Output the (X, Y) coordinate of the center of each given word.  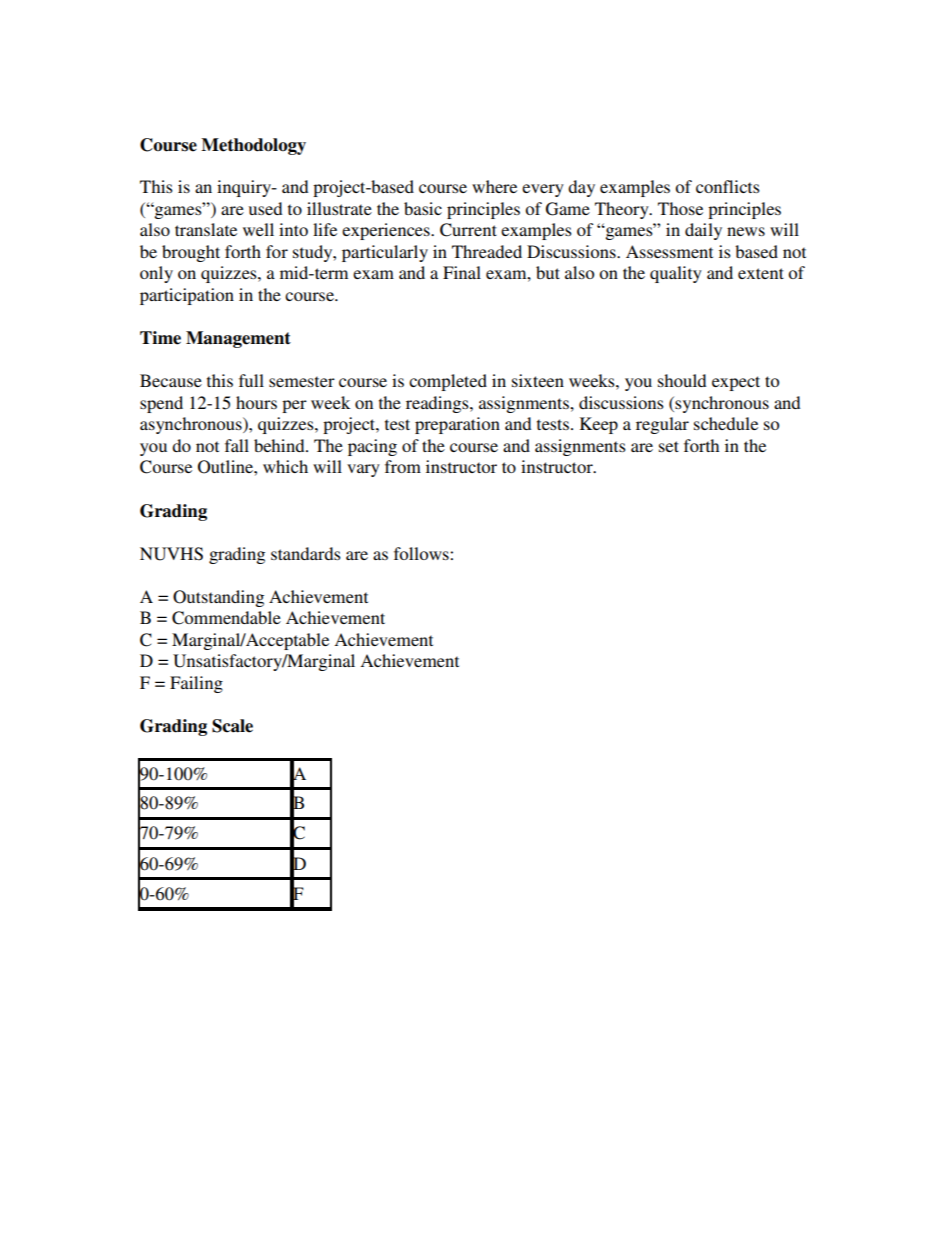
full (251, 380)
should (682, 380)
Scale (232, 726)
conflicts (728, 186)
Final (462, 272)
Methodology (253, 146)
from (403, 466)
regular (662, 425)
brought (191, 253)
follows (422, 553)
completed (448, 382)
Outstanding (218, 598)
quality (676, 274)
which (285, 466)
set (669, 446)
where (494, 186)
